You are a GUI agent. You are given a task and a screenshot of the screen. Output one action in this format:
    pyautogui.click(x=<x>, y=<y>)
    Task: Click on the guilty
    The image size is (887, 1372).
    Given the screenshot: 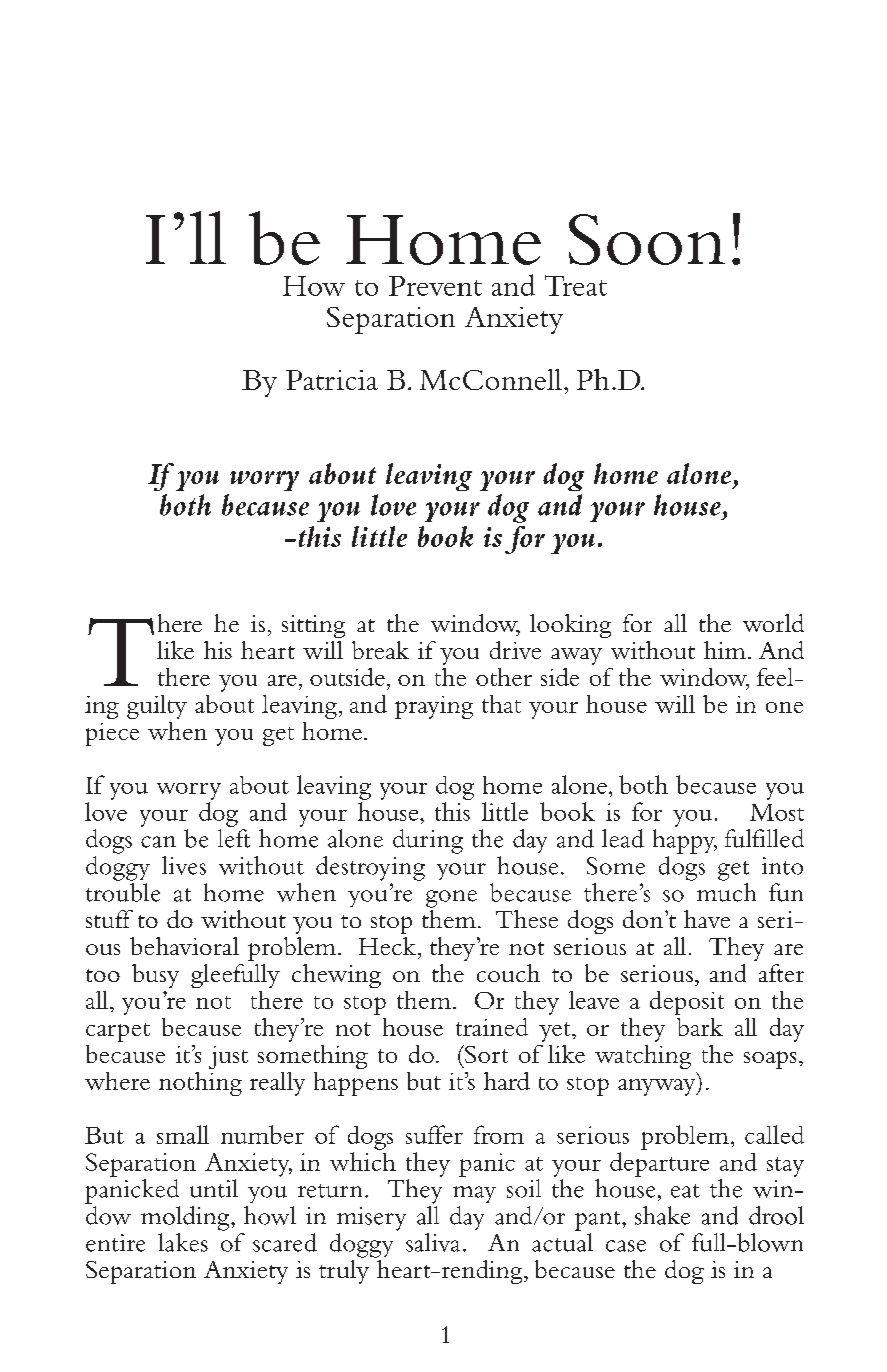 What is the action you would take?
    pyautogui.click(x=157, y=707)
